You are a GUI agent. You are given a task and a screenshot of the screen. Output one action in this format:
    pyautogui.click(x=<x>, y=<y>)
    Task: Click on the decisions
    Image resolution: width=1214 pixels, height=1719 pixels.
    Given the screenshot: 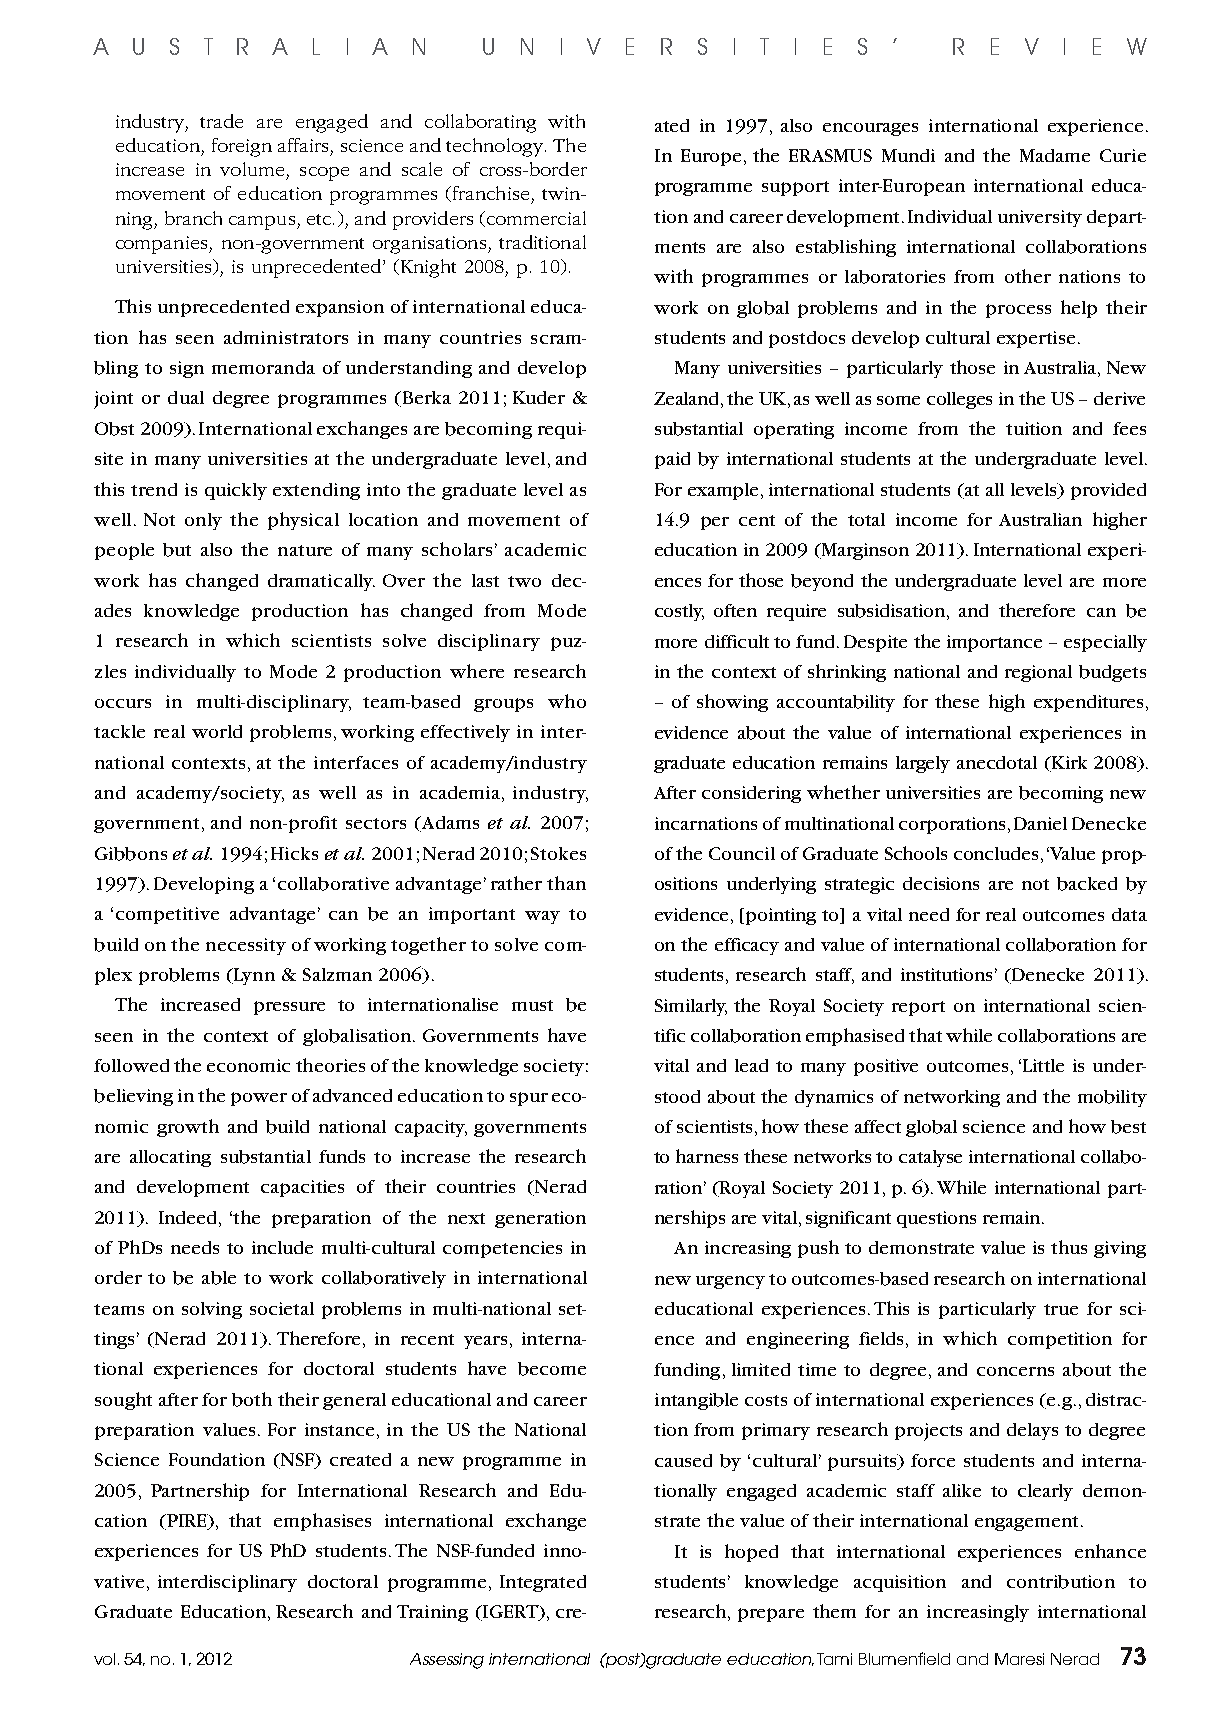 What is the action you would take?
    pyautogui.click(x=941, y=883)
